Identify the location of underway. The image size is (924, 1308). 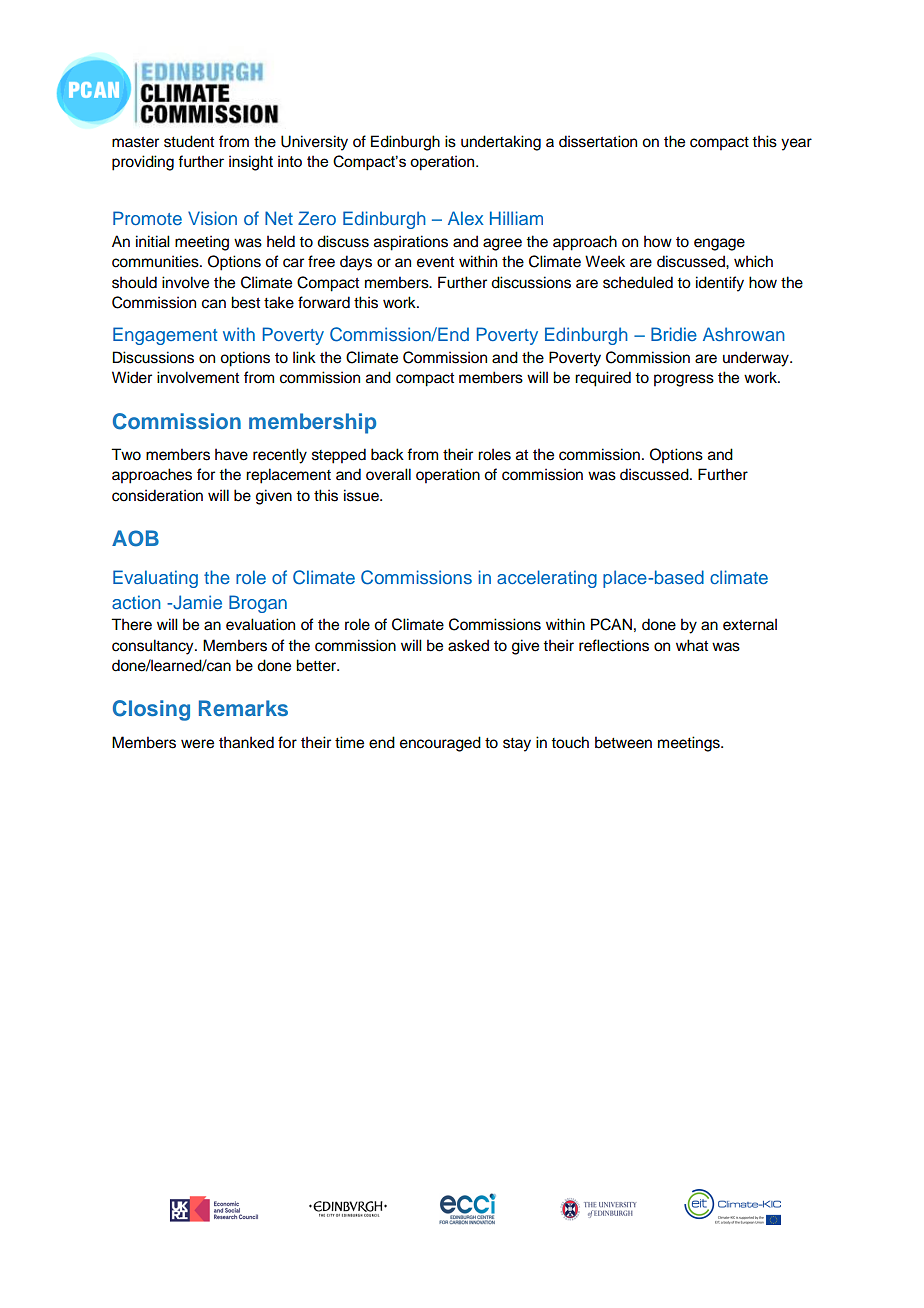
(757, 359).
